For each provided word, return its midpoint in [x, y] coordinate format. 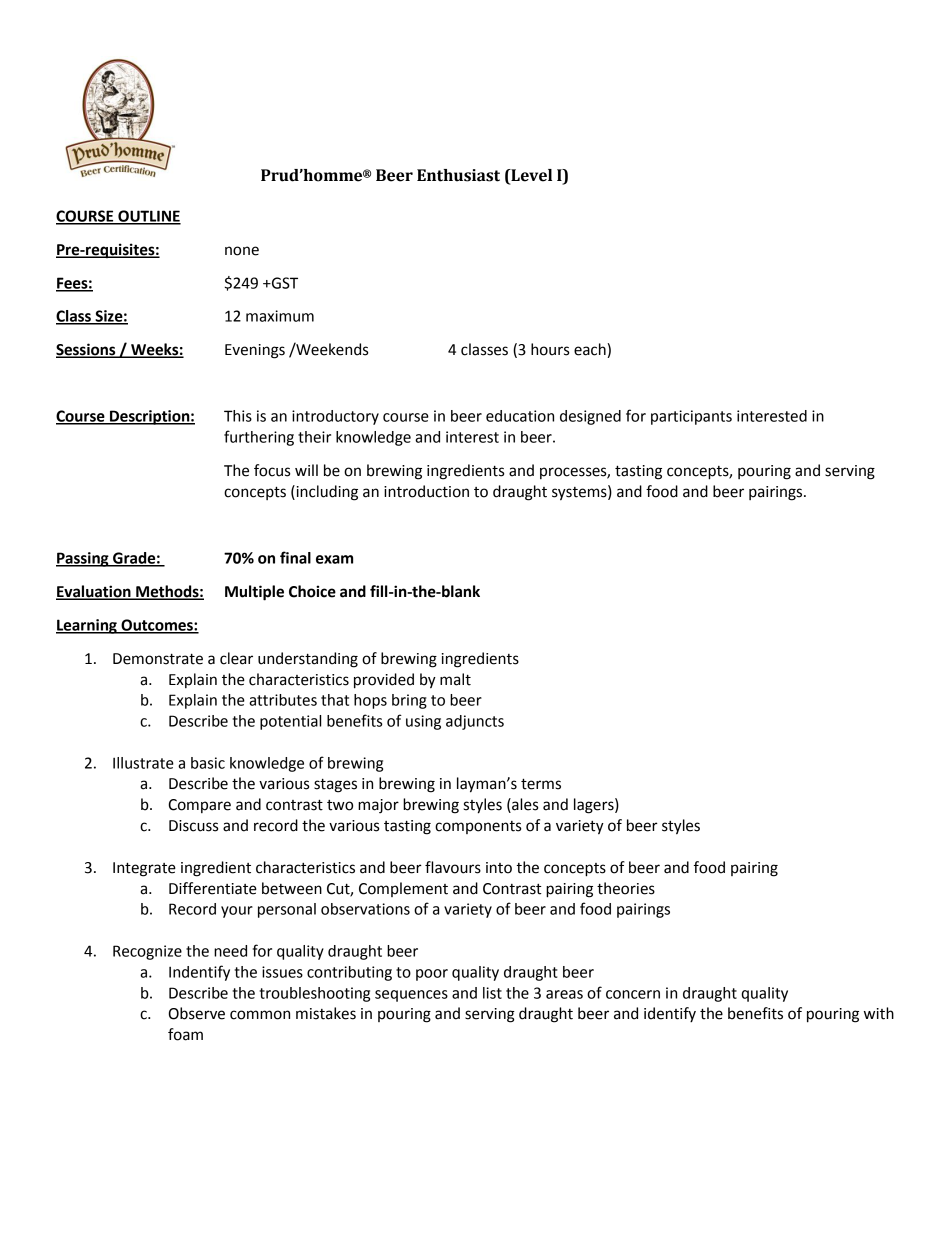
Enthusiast [458, 175]
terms [541, 784]
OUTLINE [148, 217]
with [879, 1013]
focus [272, 470]
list [492, 993]
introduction [426, 491]
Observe [197, 1013]
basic [208, 763]
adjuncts [475, 722]
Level [530, 175]
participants [691, 417]
